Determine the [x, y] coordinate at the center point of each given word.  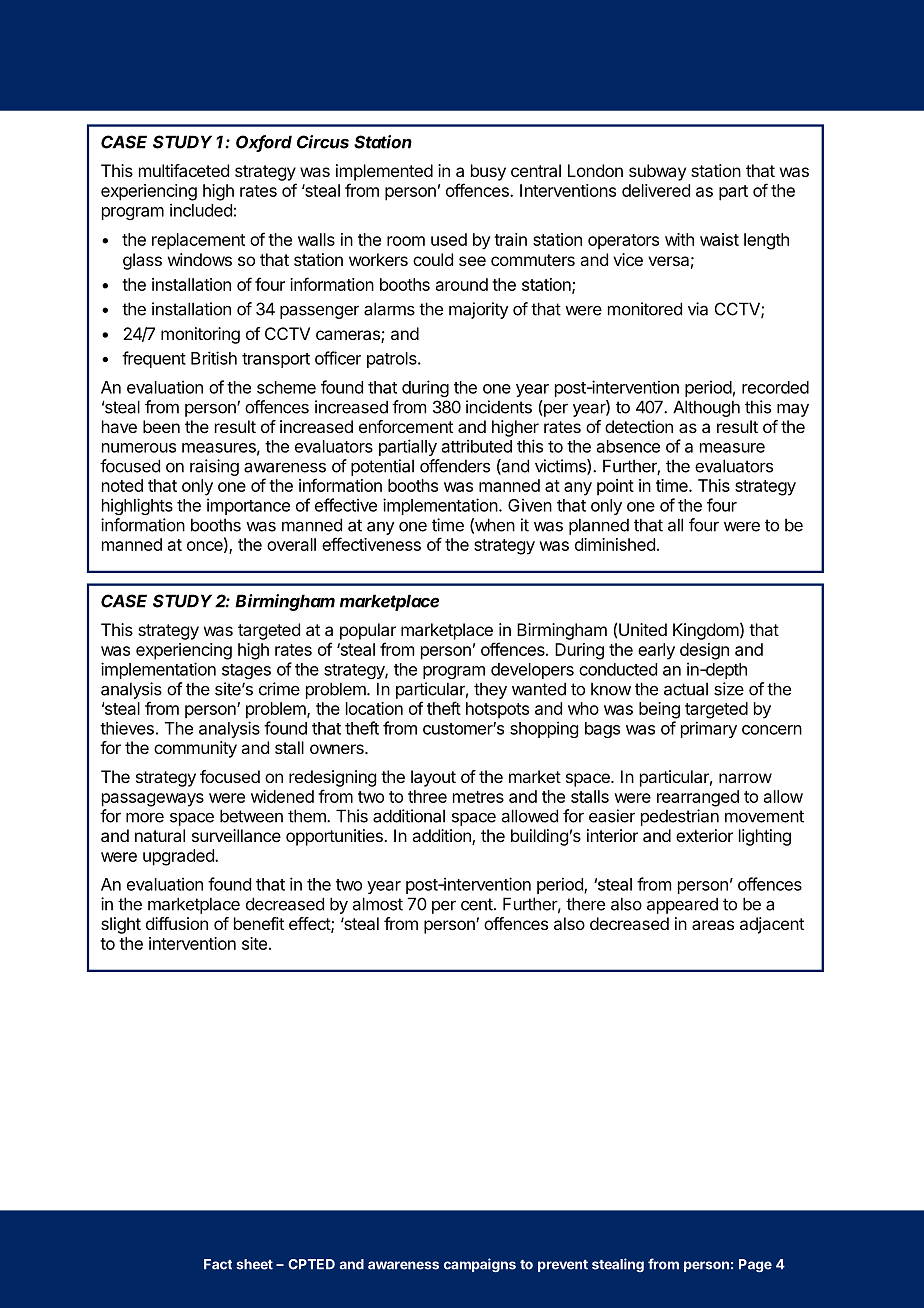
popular [368, 631]
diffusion [177, 923]
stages [246, 671]
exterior [704, 835]
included [201, 210]
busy [488, 172]
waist [719, 239]
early [656, 651]
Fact [218, 1264]
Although [706, 408]
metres [478, 797]
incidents [499, 407]
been [161, 426]
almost [378, 904]
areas [713, 925]
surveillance [236, 835]
